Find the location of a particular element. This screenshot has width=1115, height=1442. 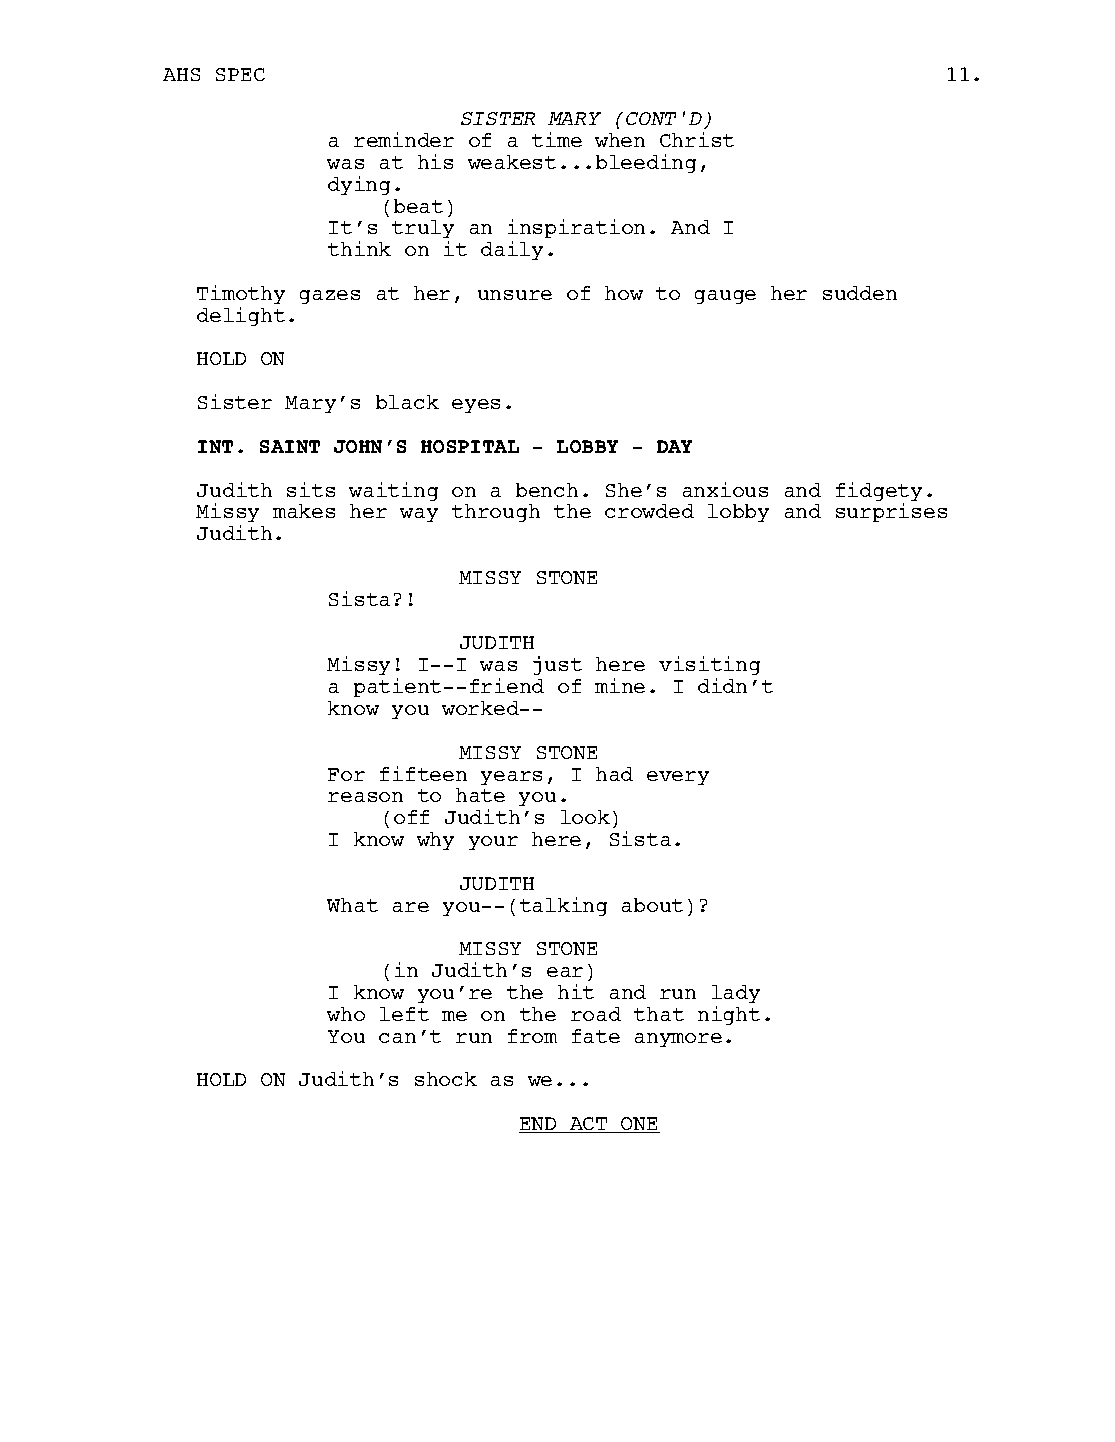

Christ is located at coordinates (697, 139).
